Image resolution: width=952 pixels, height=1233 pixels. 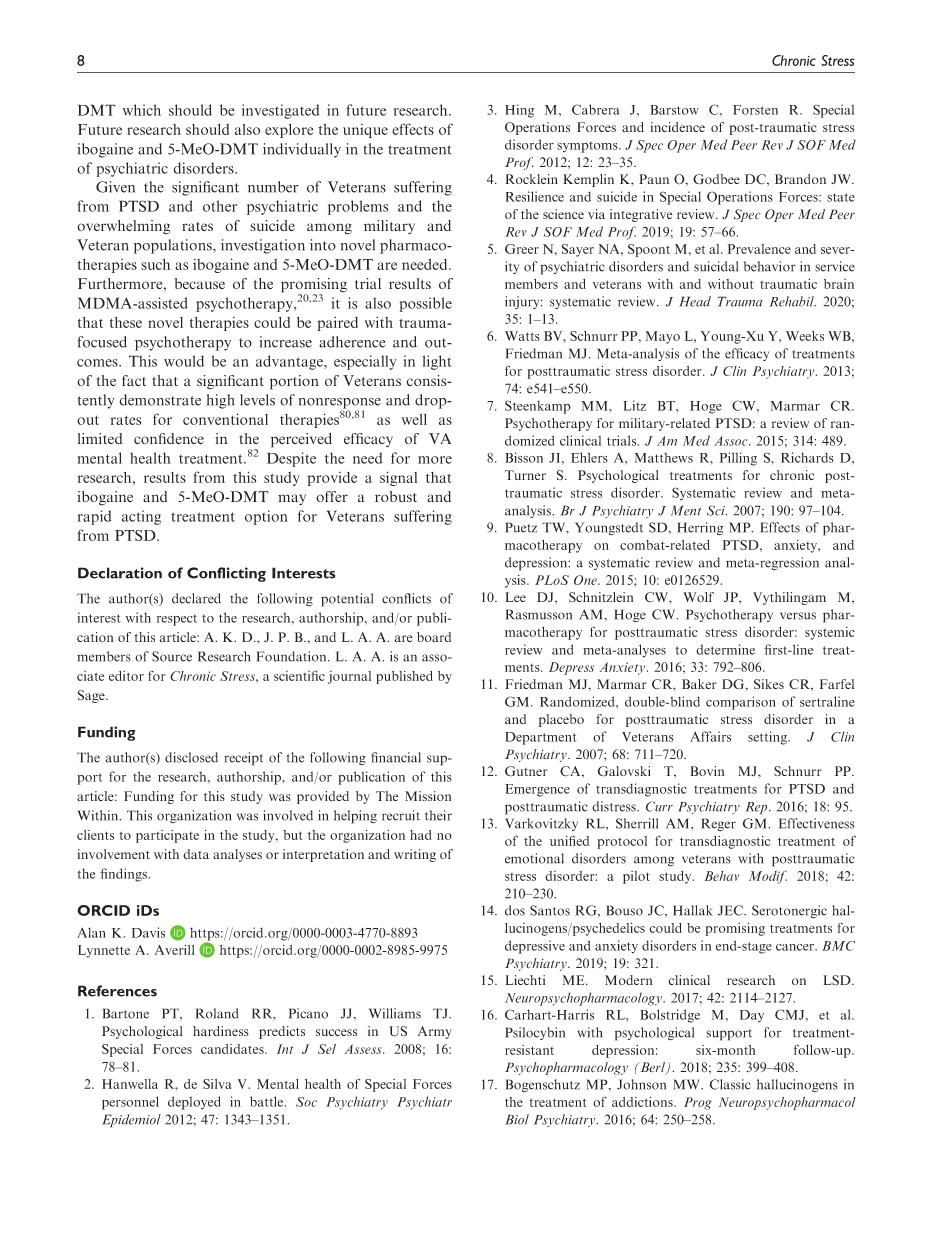 What do you see at coordinates (434, 637) in the screenshot?
I see `board` at bounding box center [434, 637].
